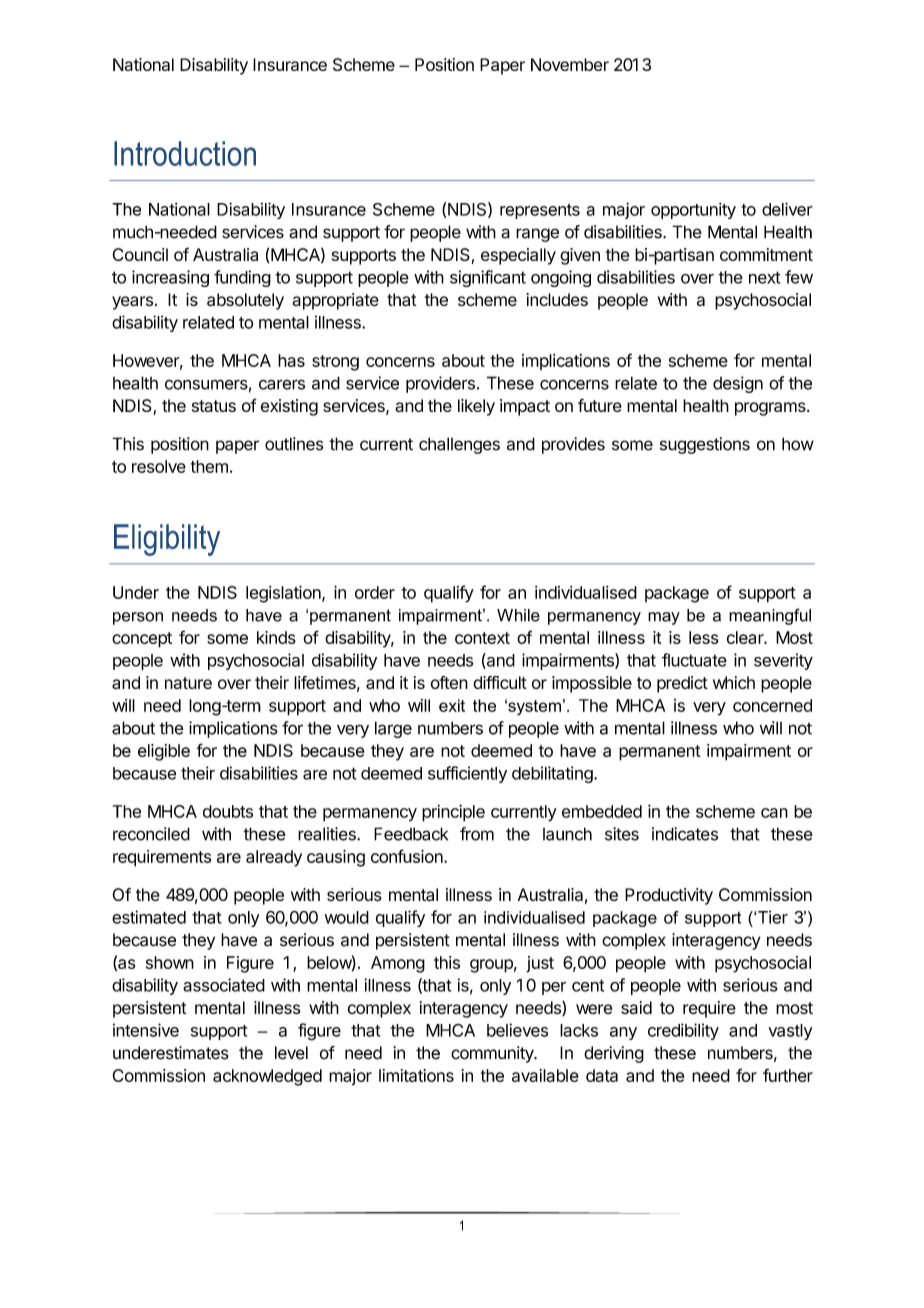  I want to click on opportunity, so click(693, 210).
